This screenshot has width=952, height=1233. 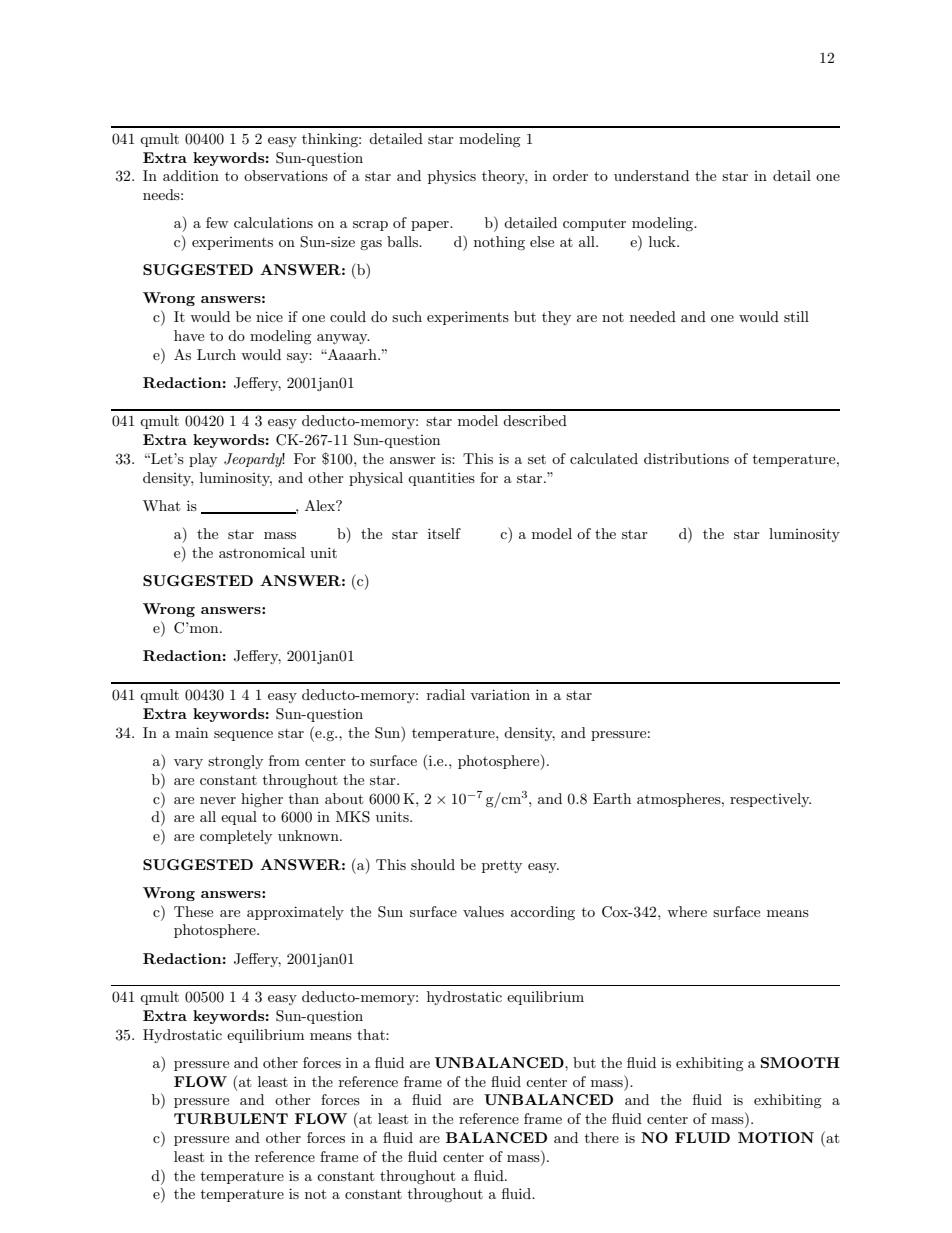 What do you see at coordinates (770, 800) in the screenshot?
I see `respectively` at bounding box center [770, 800].
